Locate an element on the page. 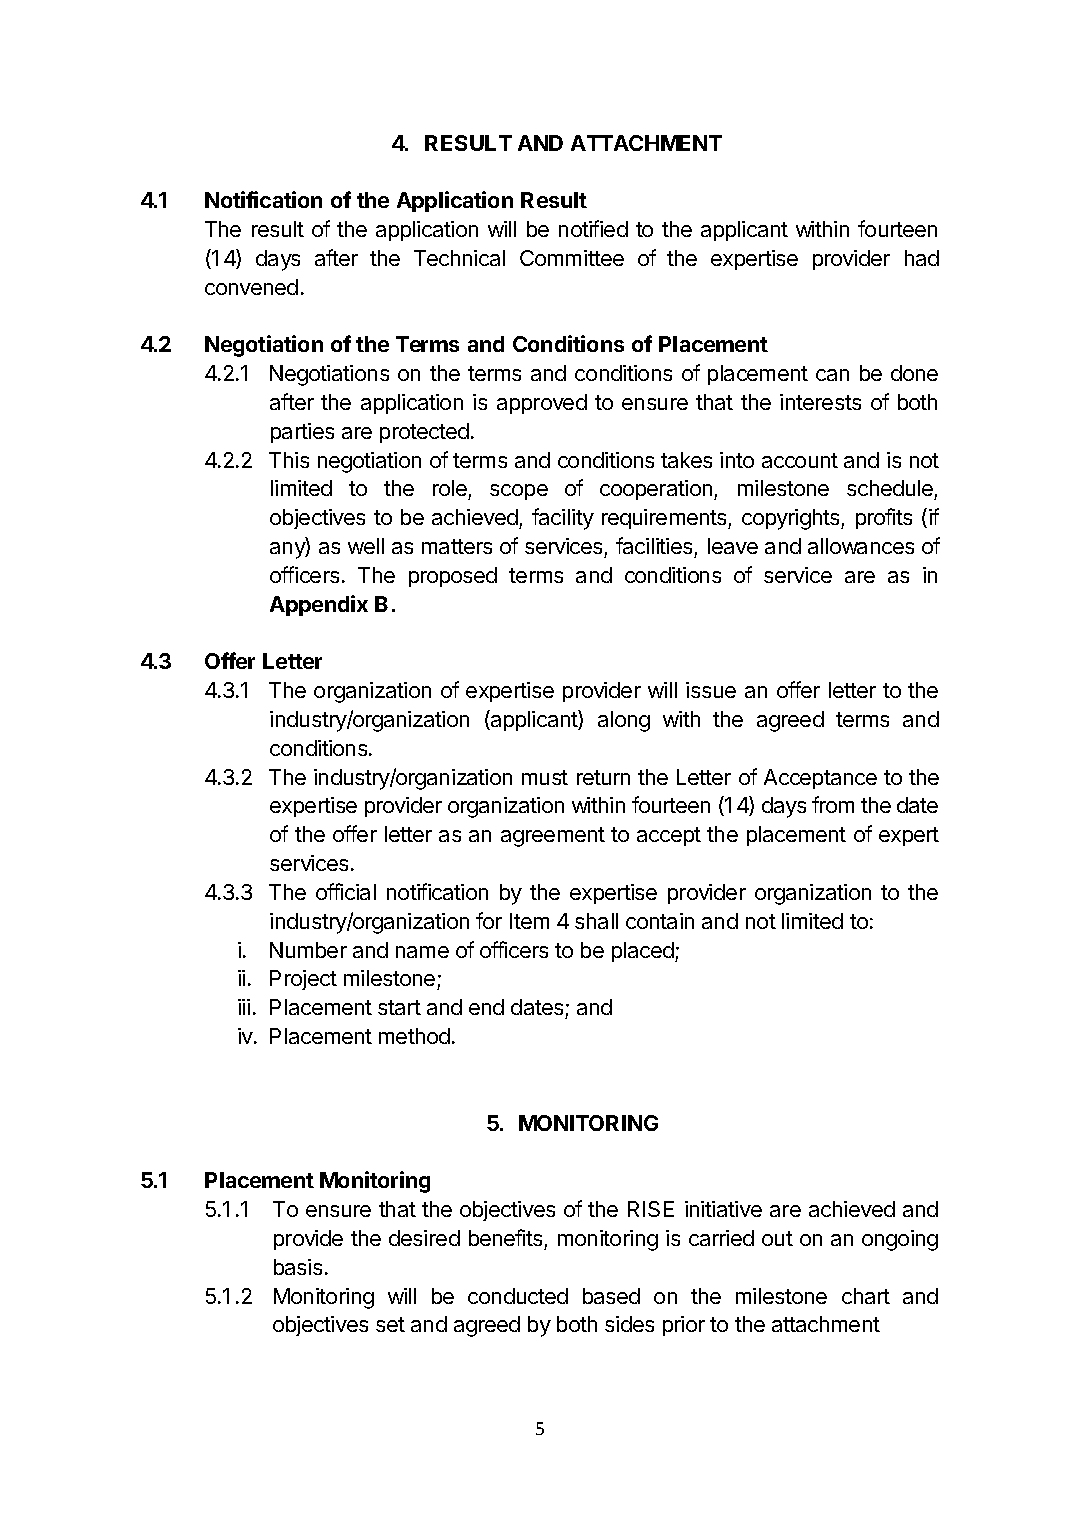  RISE is located at coordinates (651, 1209).
